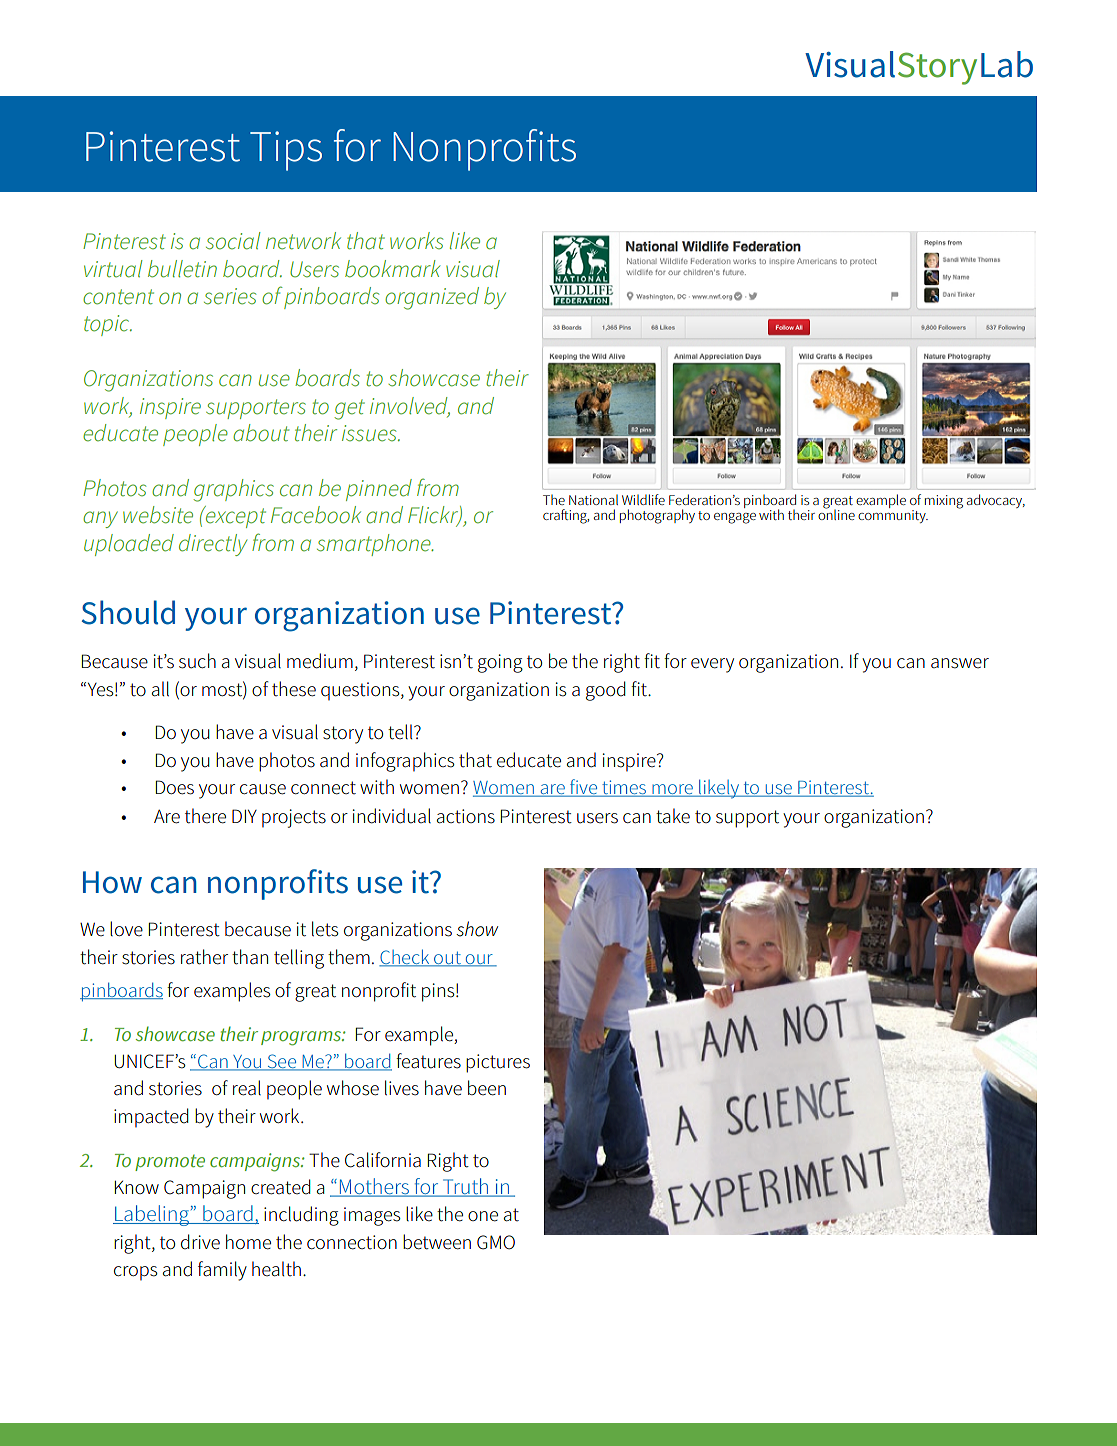 The image size is (1117, 1446). What do you see at coordinates (432, 298) in the screenshot?
I see `organized` at bounding box center [432, 298].
